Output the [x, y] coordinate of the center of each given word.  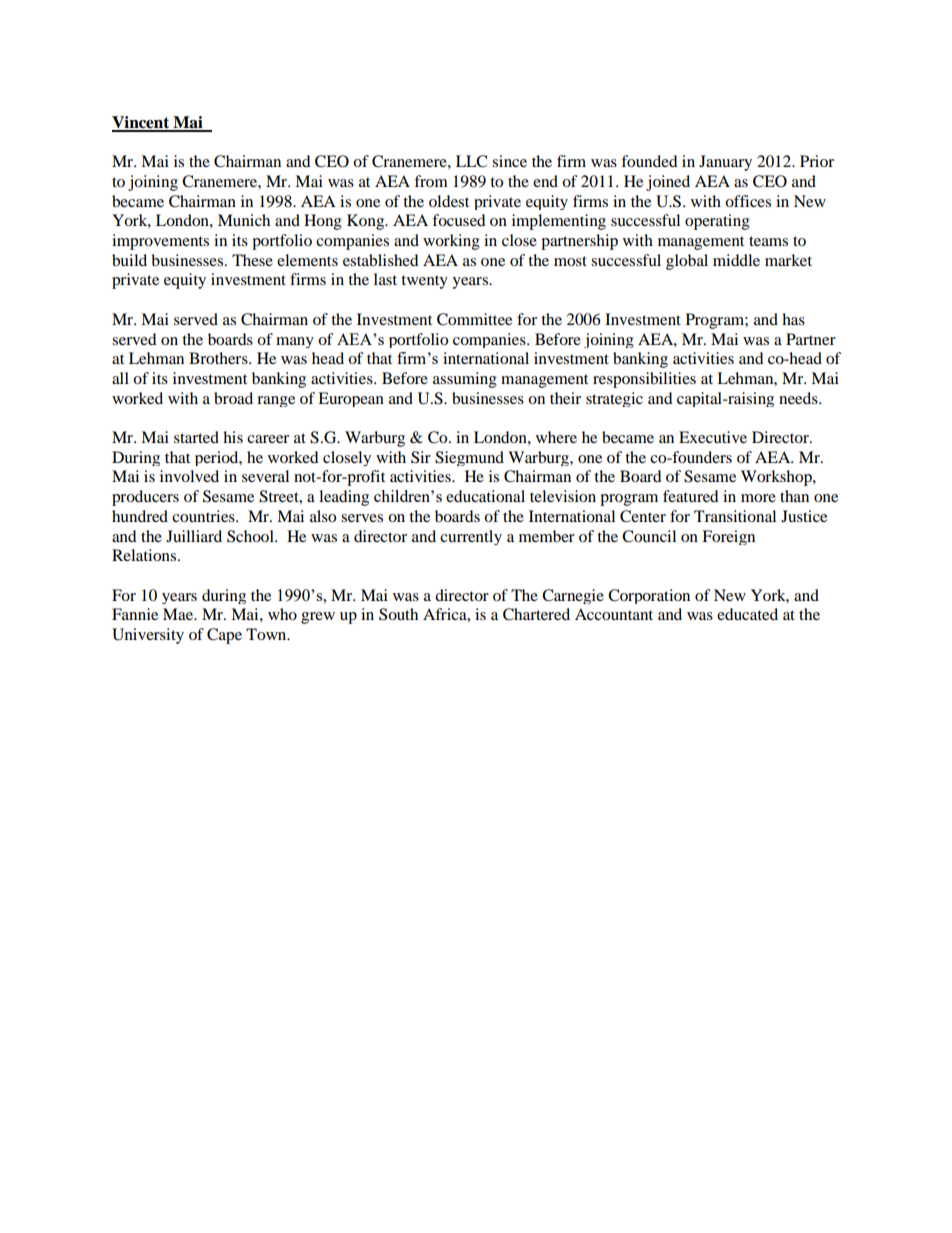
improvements [160, 242]
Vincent [142, 123]
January [725, 163]
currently [471, 537]
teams [768, 241]
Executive [713, 437]
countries [204, 516]
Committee [474, 319]
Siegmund [469, 458]
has [793, 319]
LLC [471, 161]
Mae [179, 614]
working [451, 242]
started [196, 437]
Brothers [219, 358]
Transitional [735, 516]
